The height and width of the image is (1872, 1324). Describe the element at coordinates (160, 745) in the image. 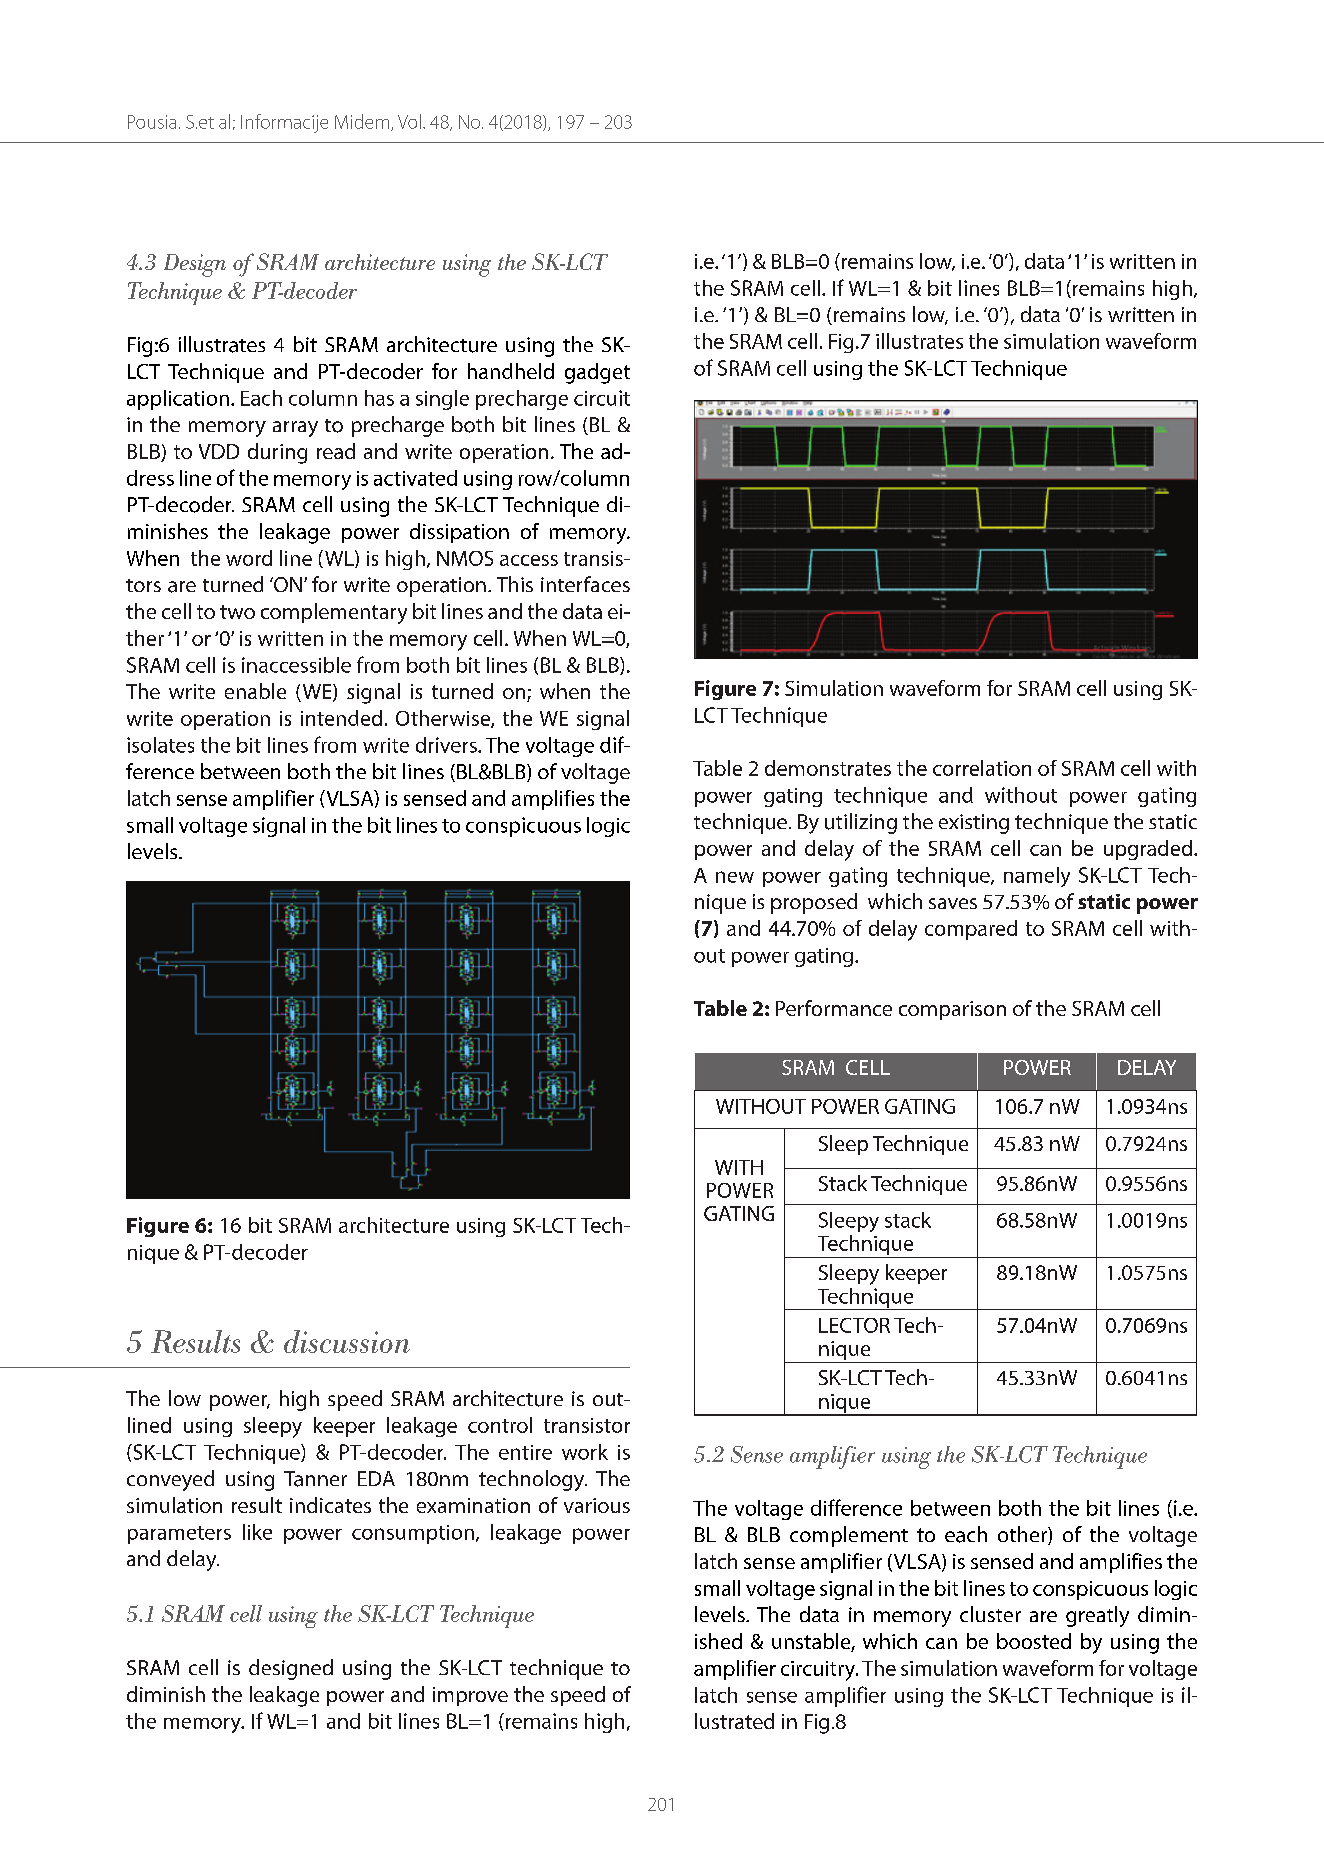

I see `isolates` at that location.
